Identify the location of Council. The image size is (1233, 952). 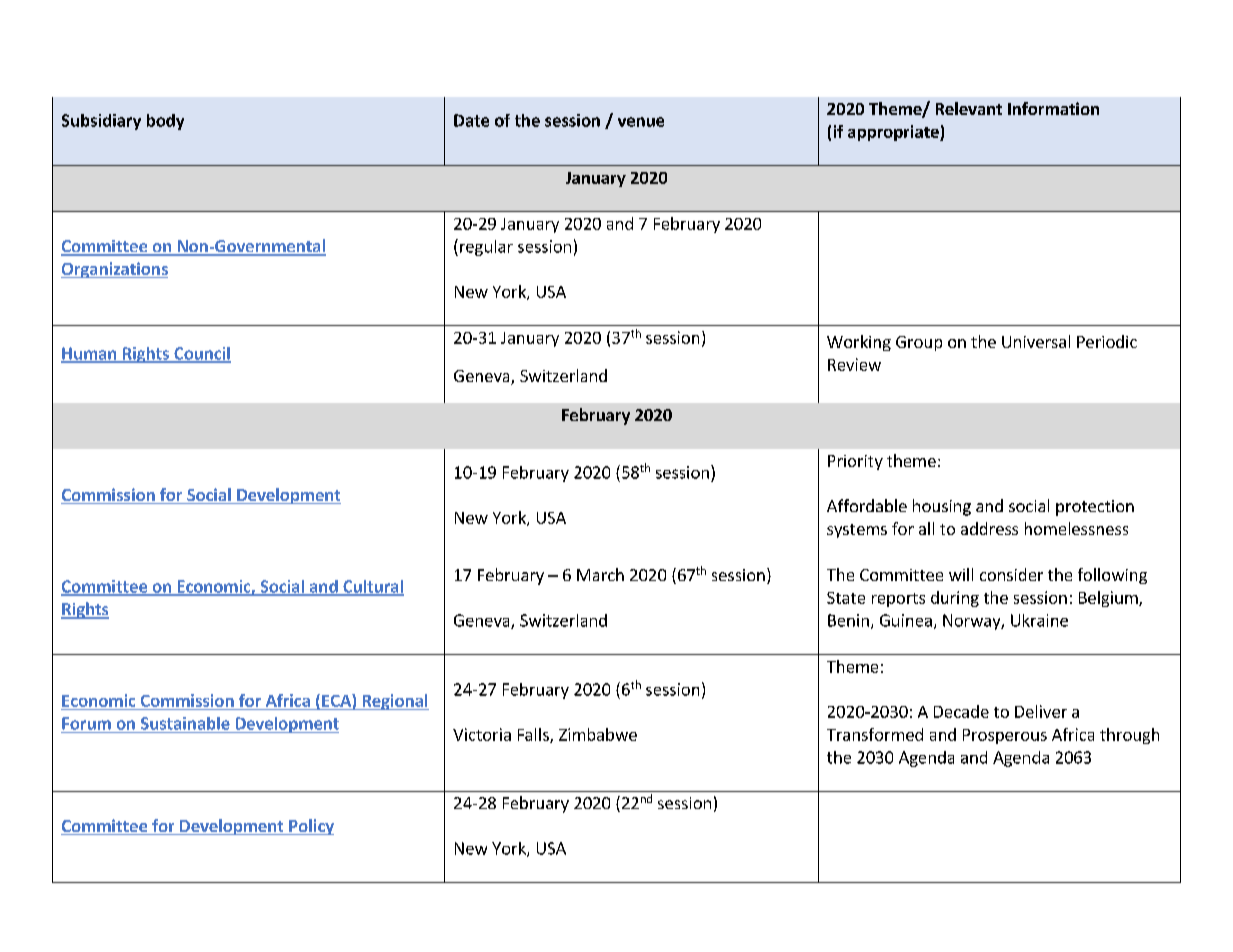
(201, 354).
